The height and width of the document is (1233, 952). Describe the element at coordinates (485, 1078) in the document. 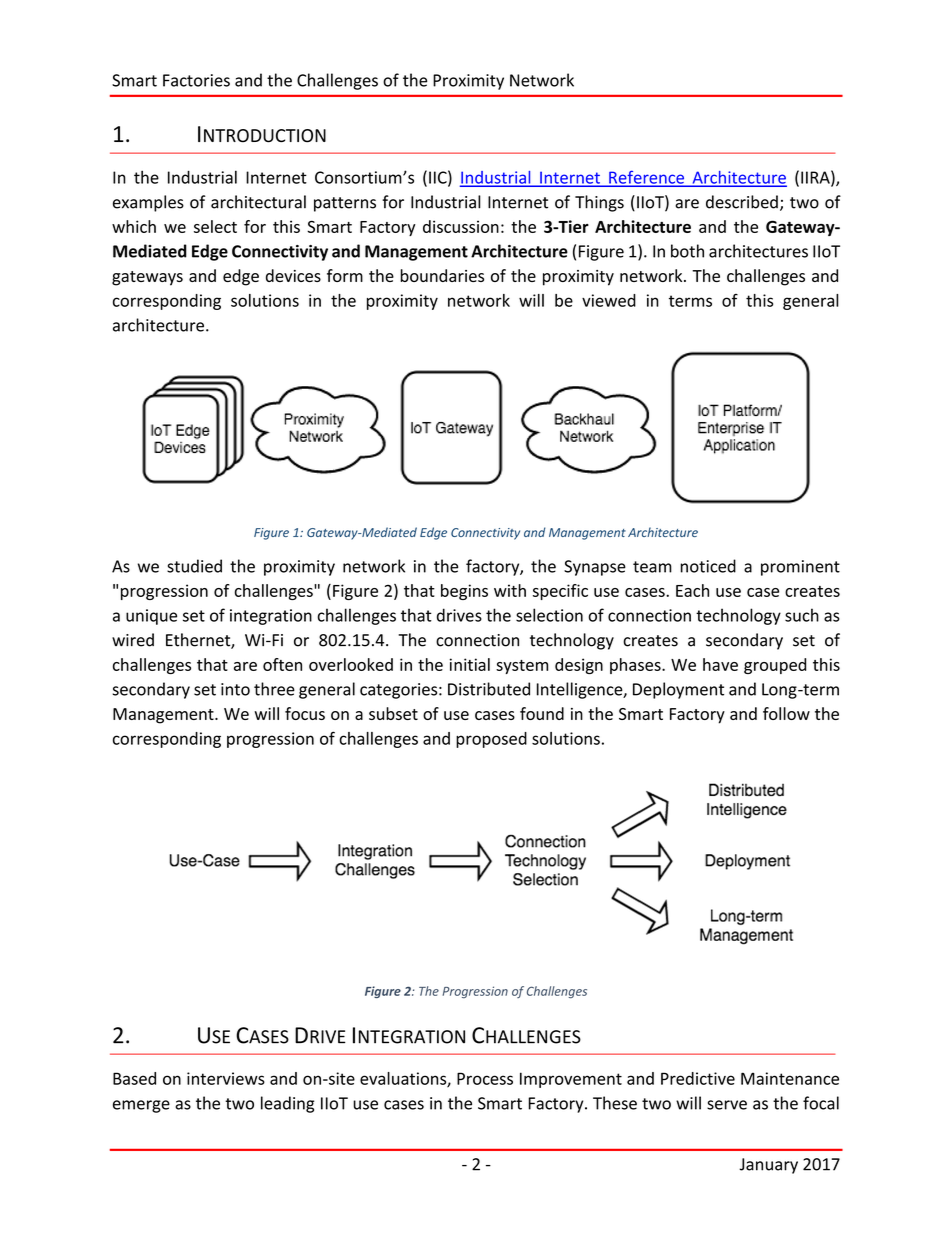

I see `Process` at that location.
